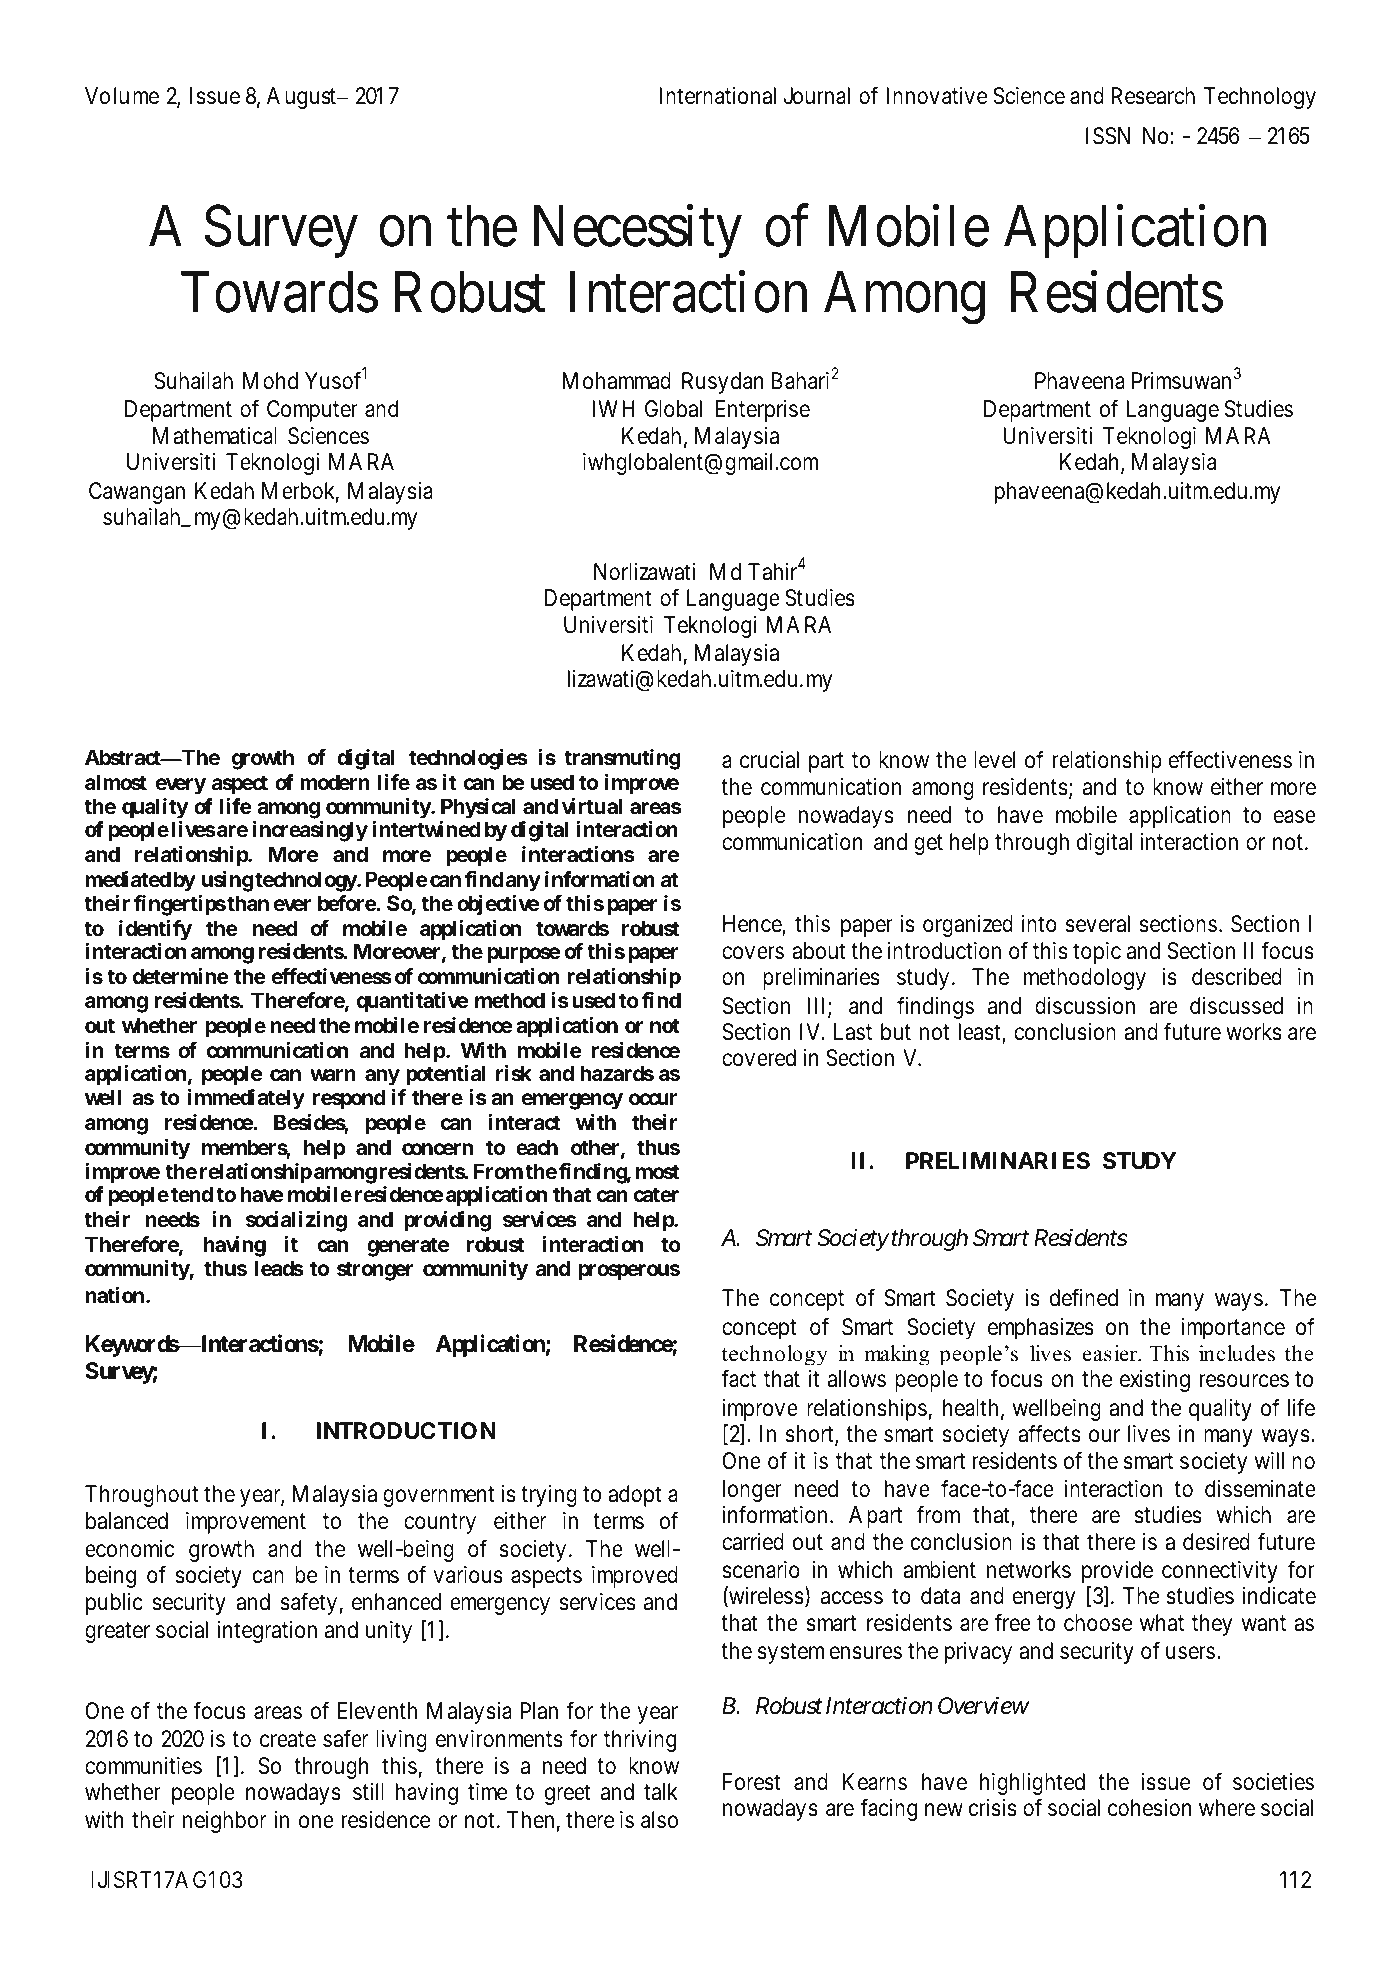  What do you see at coordinates (375, 1271) in the page?
I see `stronger` at bounding box center [375, 1271].
